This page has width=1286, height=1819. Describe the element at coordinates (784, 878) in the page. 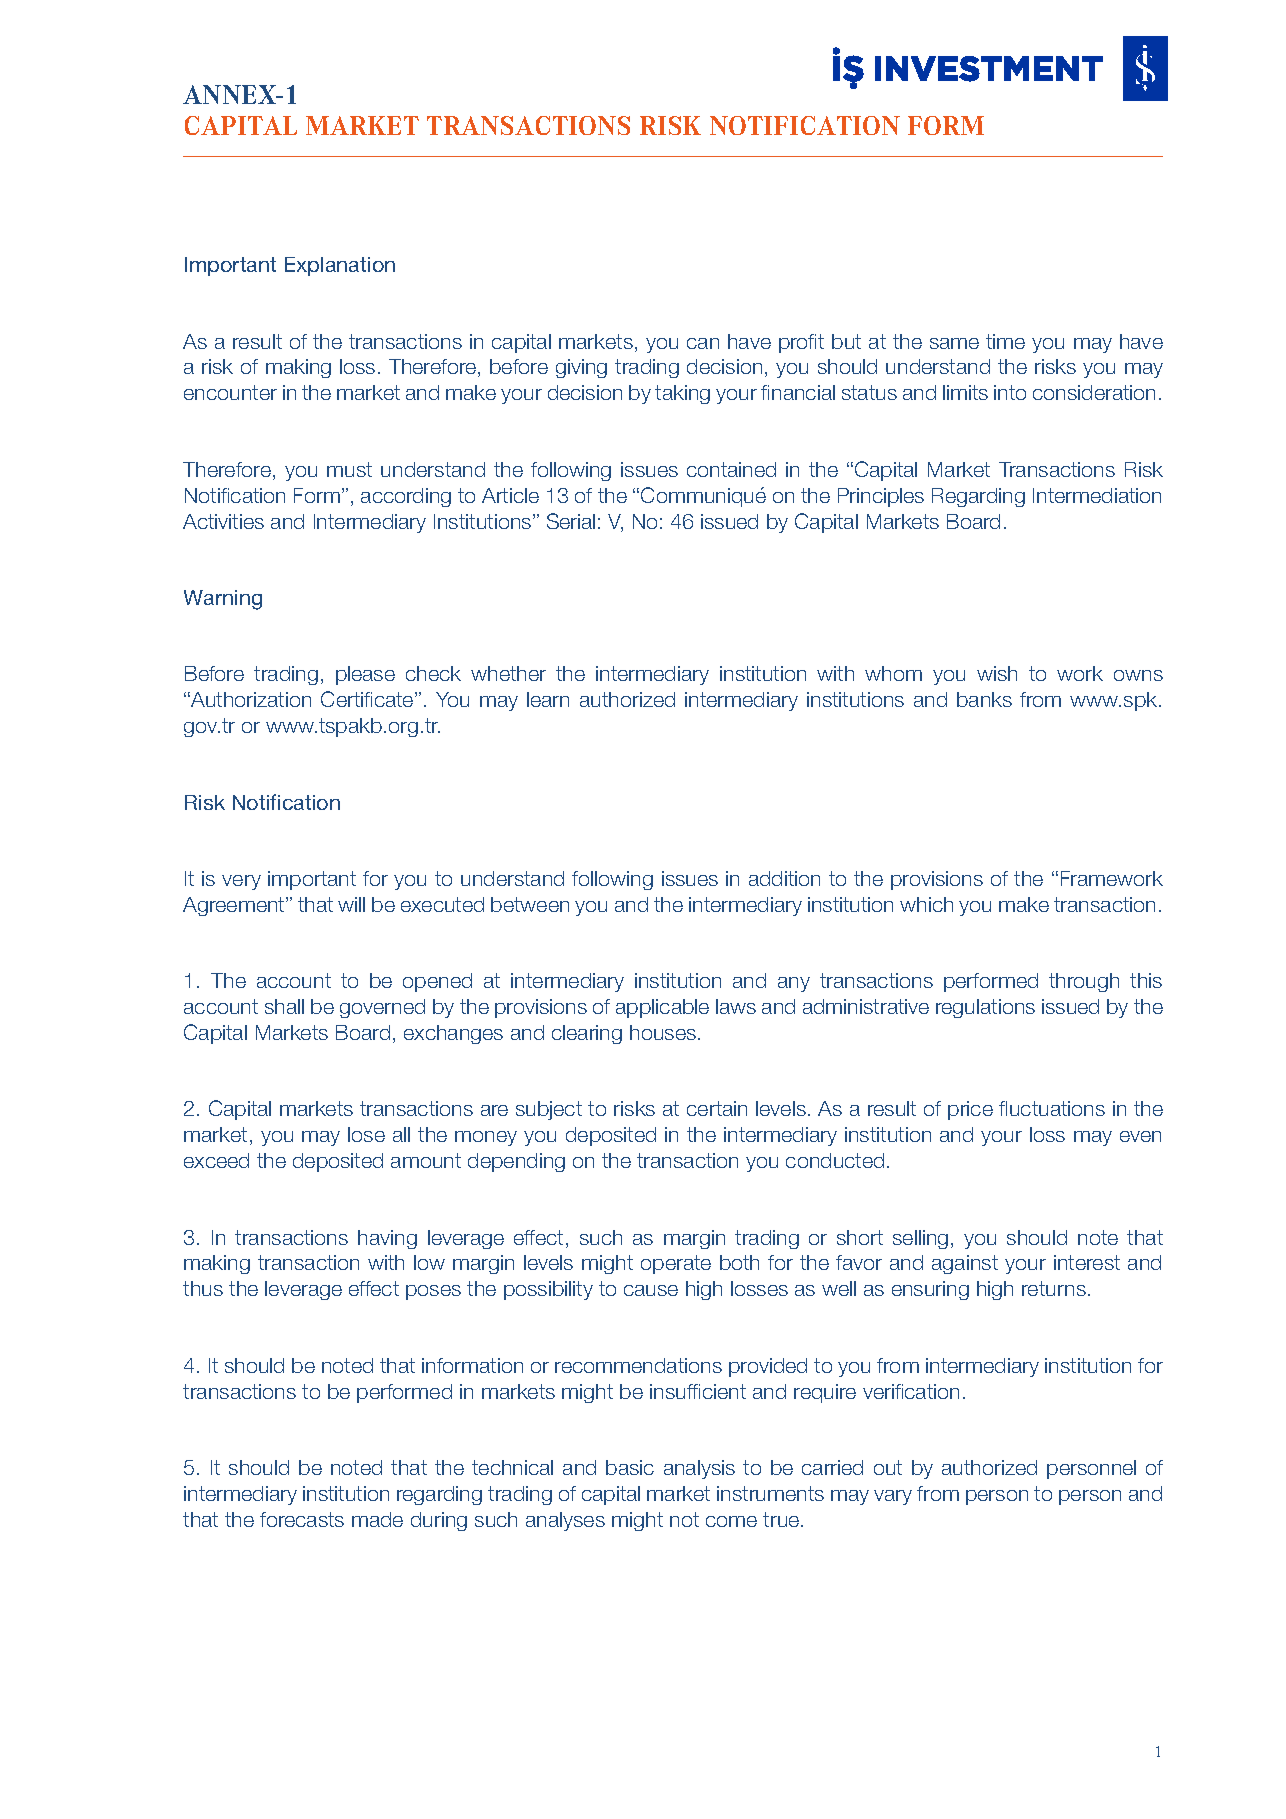

I see `addition` at that location.
